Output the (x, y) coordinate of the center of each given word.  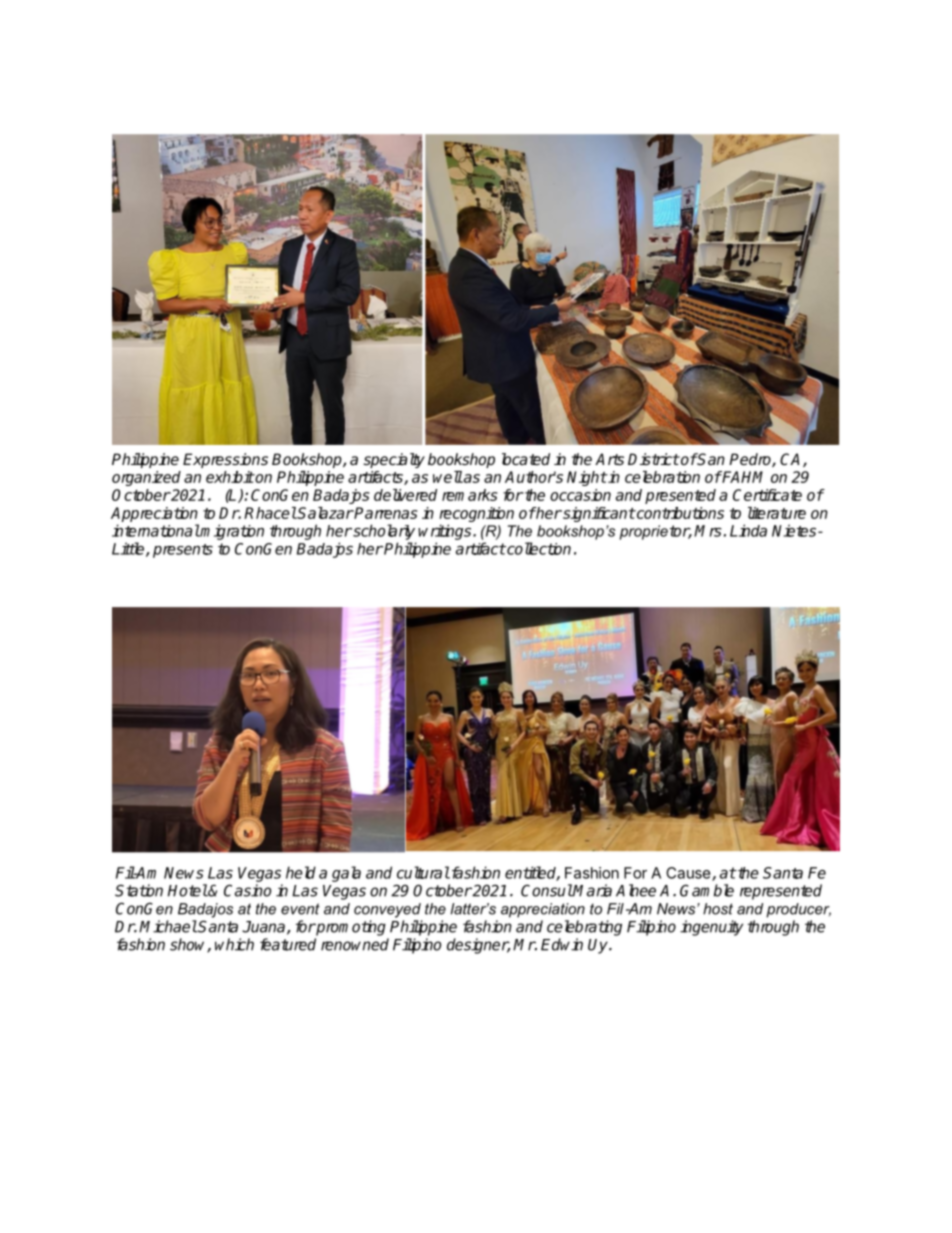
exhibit (230, 477)
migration (231, 532)
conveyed (387, 910)
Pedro (751, 460)
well (448, 477)
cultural (423, 872)
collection (538, 548)
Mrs (708, 531)
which (234, 944)
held (301, 872)
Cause (688, 873)
